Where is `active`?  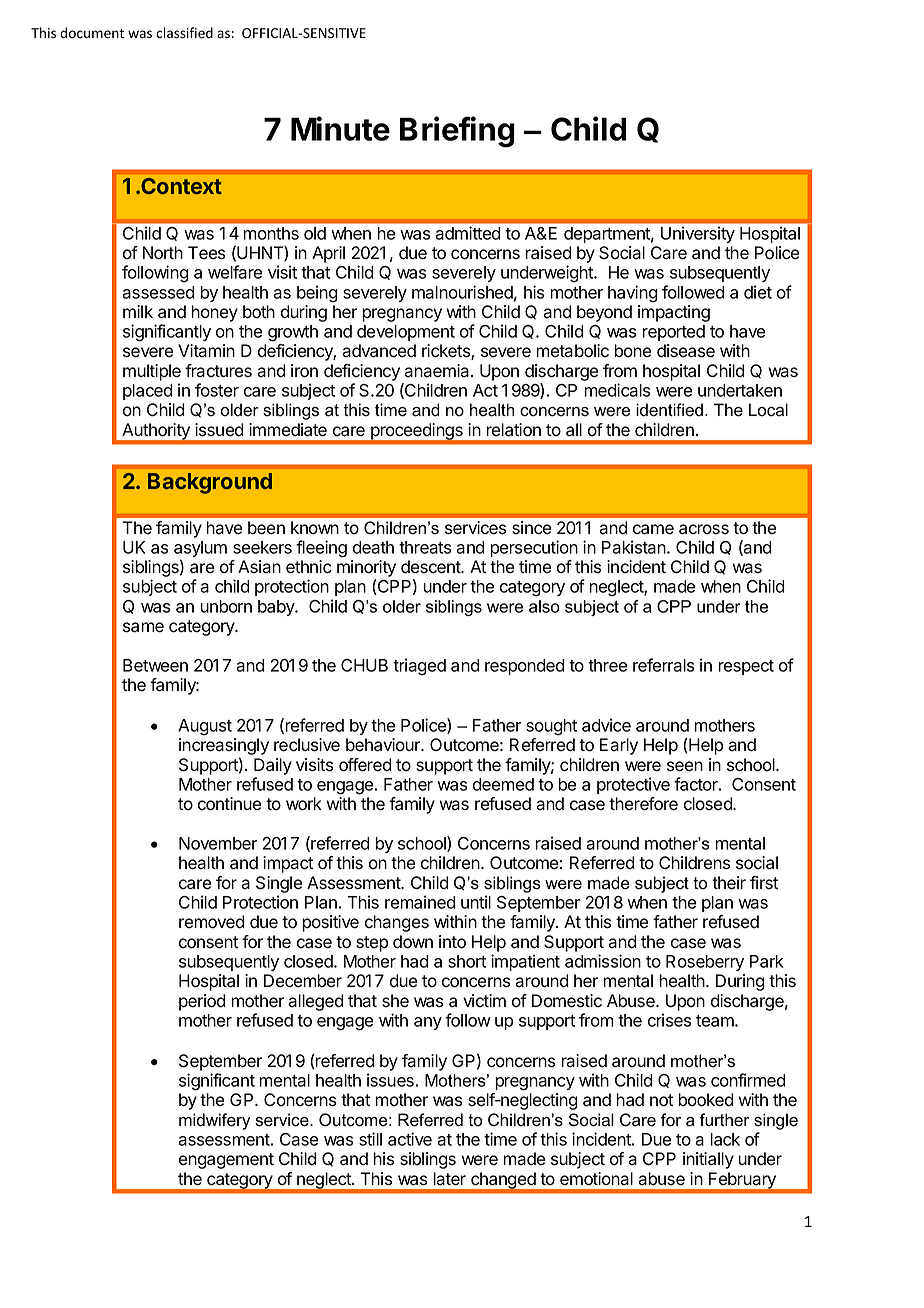 active is located at coordinates (410, 1139).
